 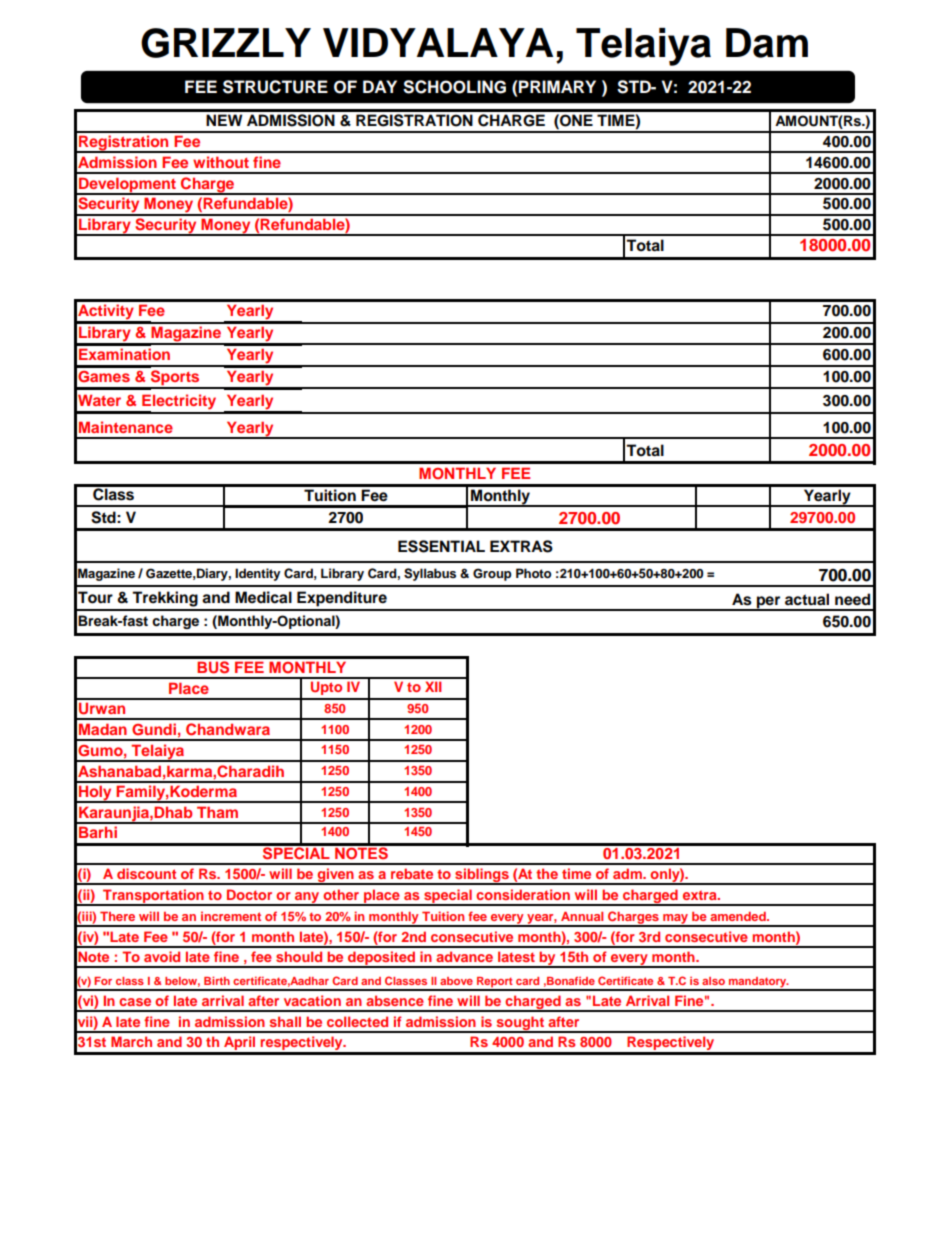 I want to click on Holy, so click(x=95, y=794).
